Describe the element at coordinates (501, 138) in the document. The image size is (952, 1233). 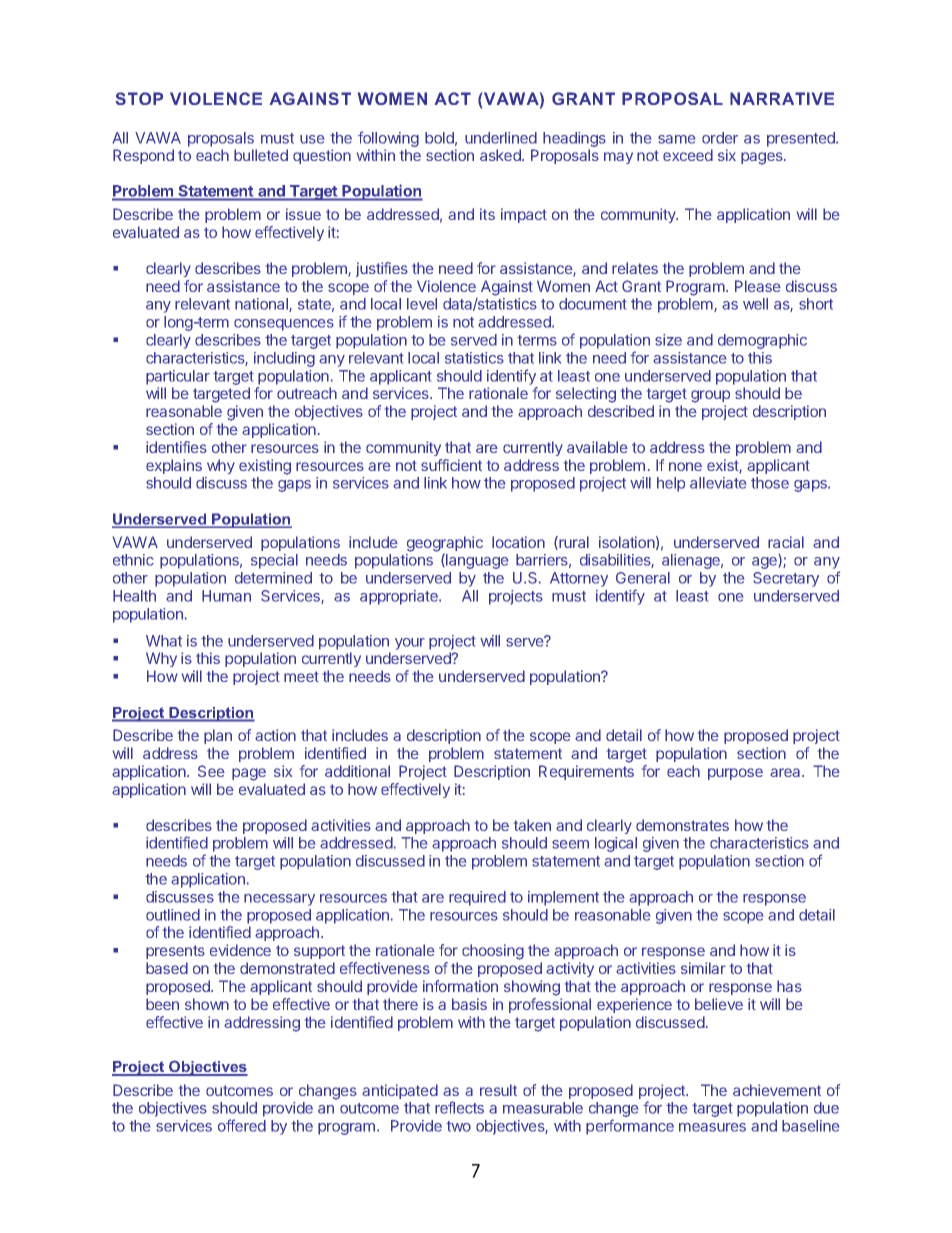
I see `underlined` at that location.
